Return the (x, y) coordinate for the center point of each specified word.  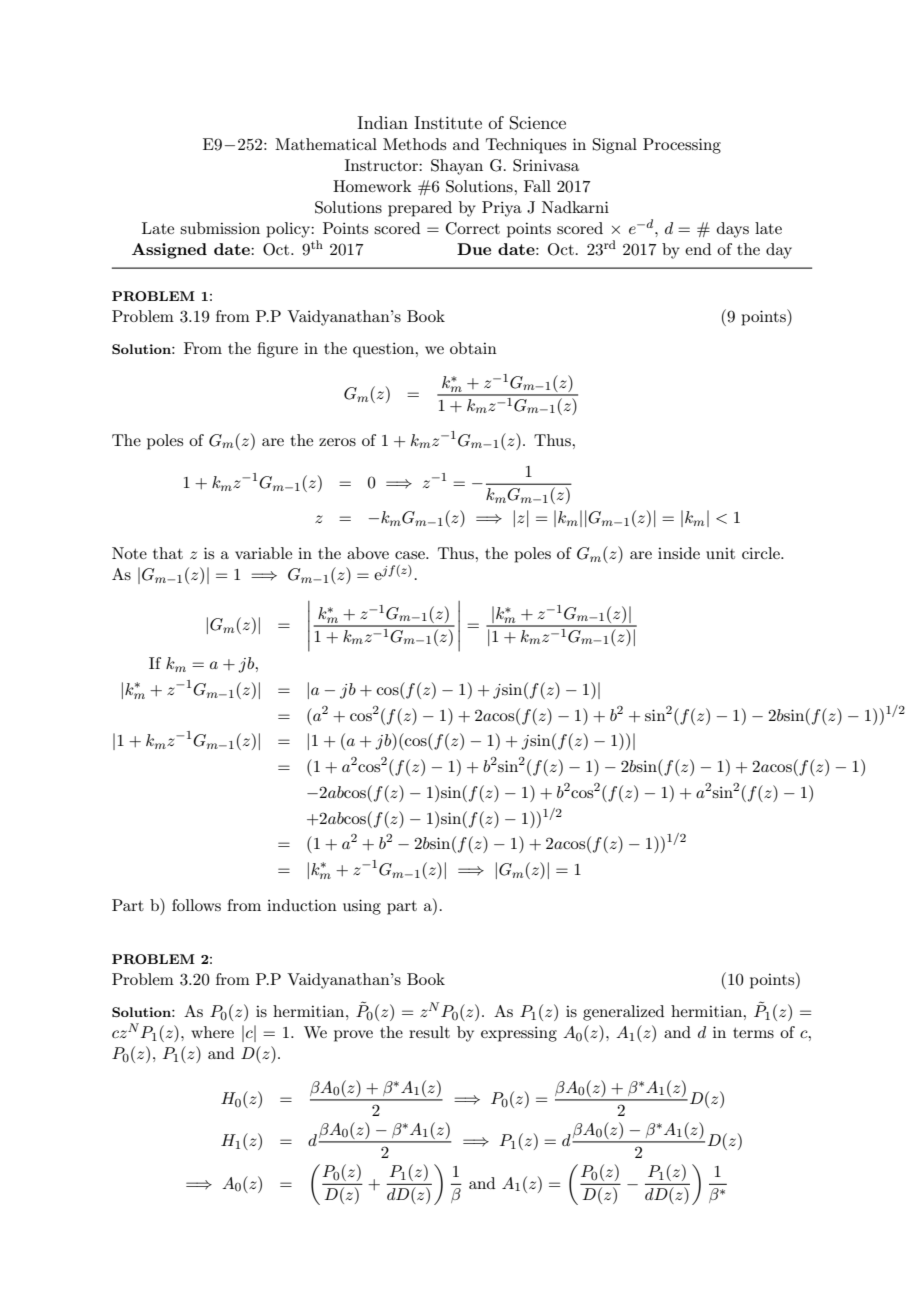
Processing (682, 146)
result (429, 1032)
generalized (623, 1013)
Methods (414, 144)
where (212, 1032)
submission (220, 228)
